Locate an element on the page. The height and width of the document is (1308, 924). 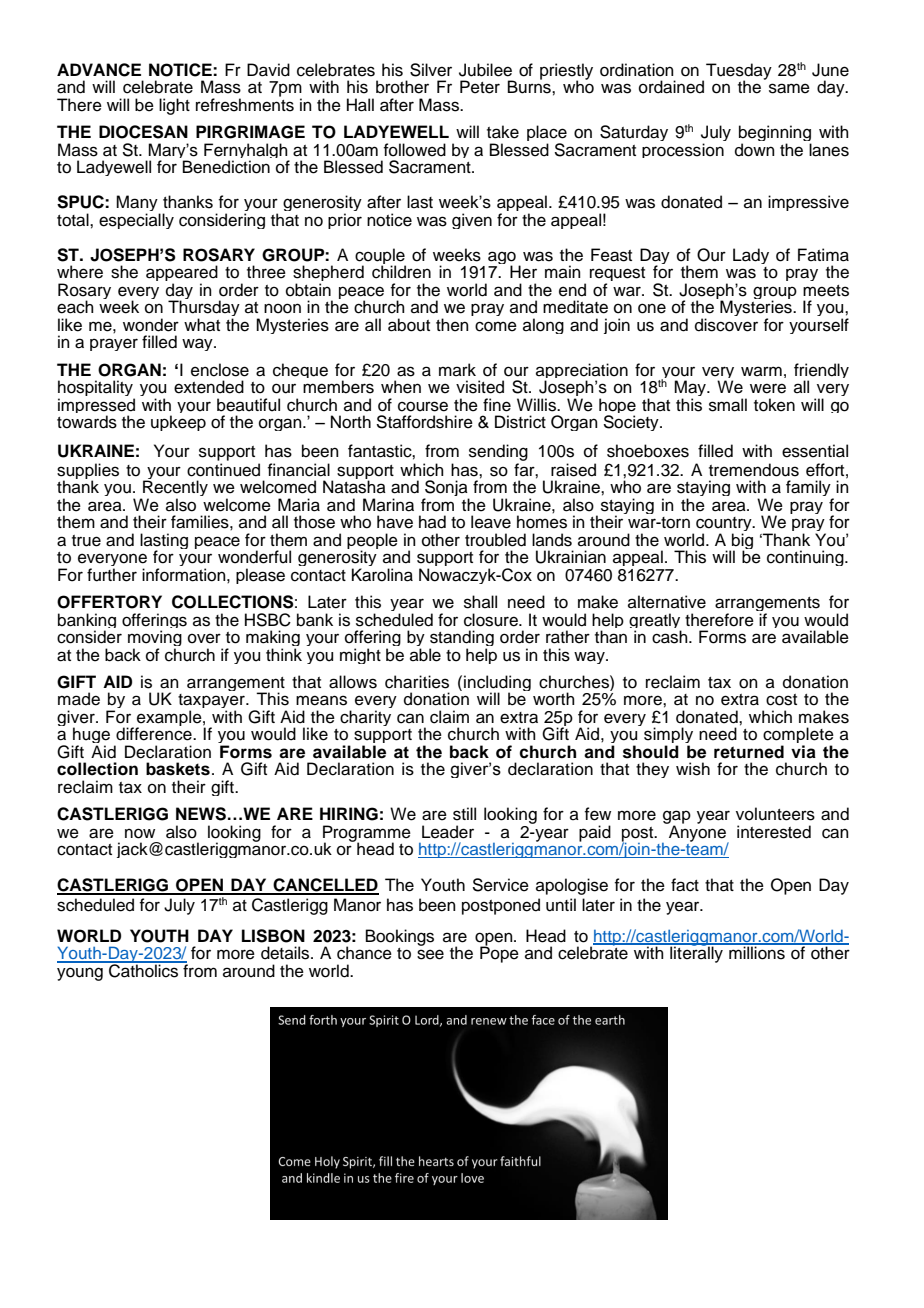
see is located at coordinates (430, 954).
